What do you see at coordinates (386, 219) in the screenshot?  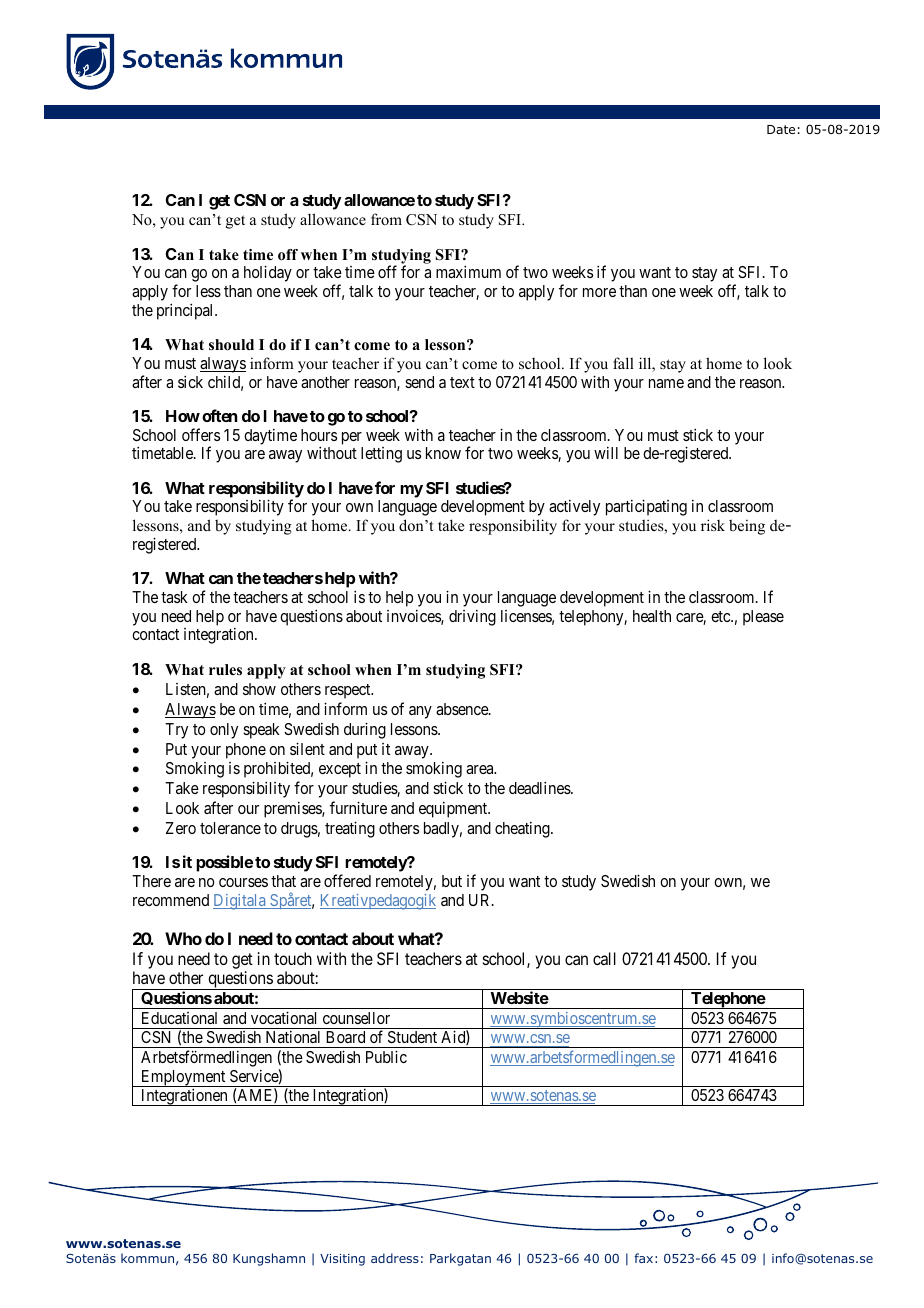 I see `from` at bounding box center [386, 219].
